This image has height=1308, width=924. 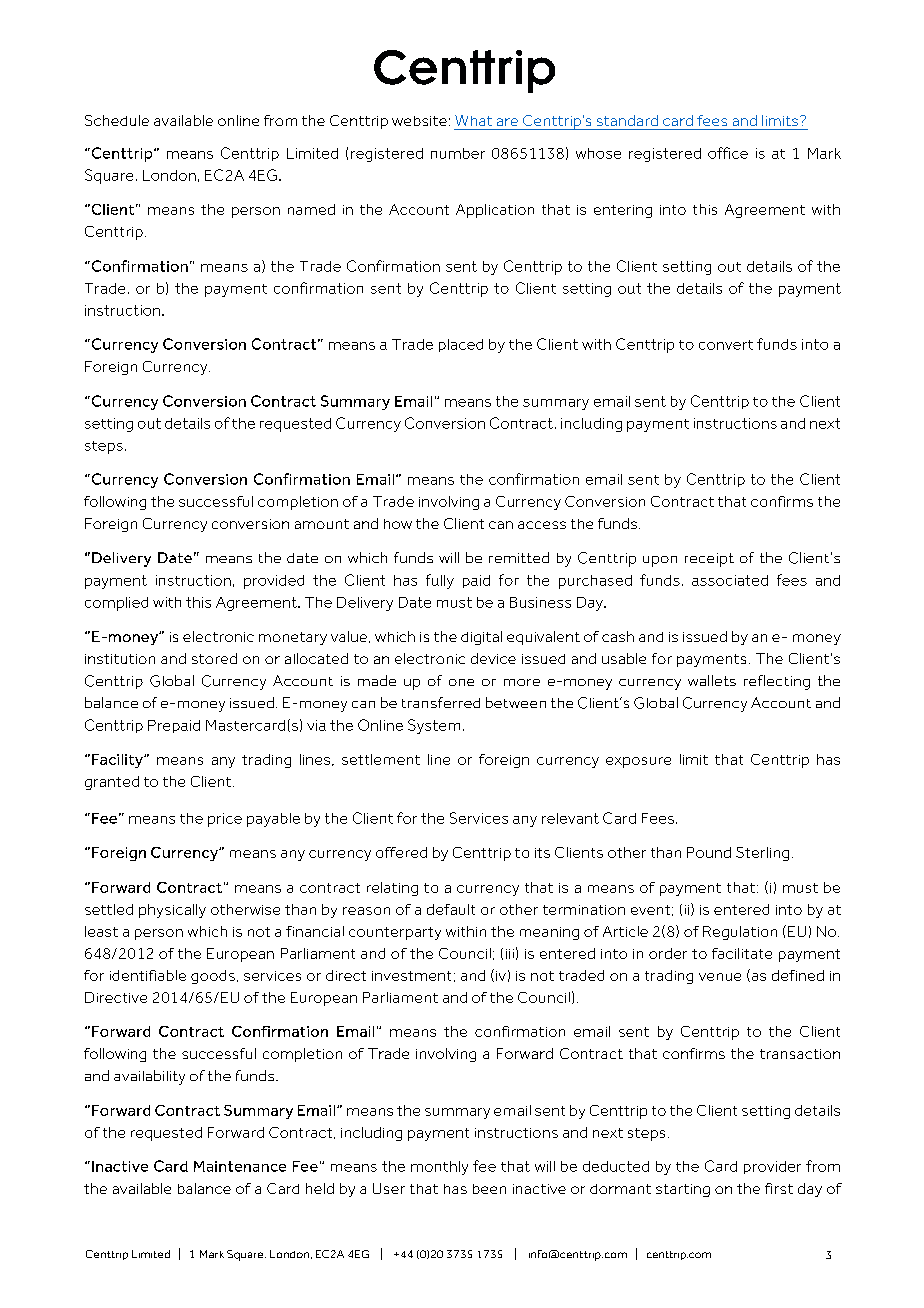 I want to click on receipt, so click(x=709, y=560).
